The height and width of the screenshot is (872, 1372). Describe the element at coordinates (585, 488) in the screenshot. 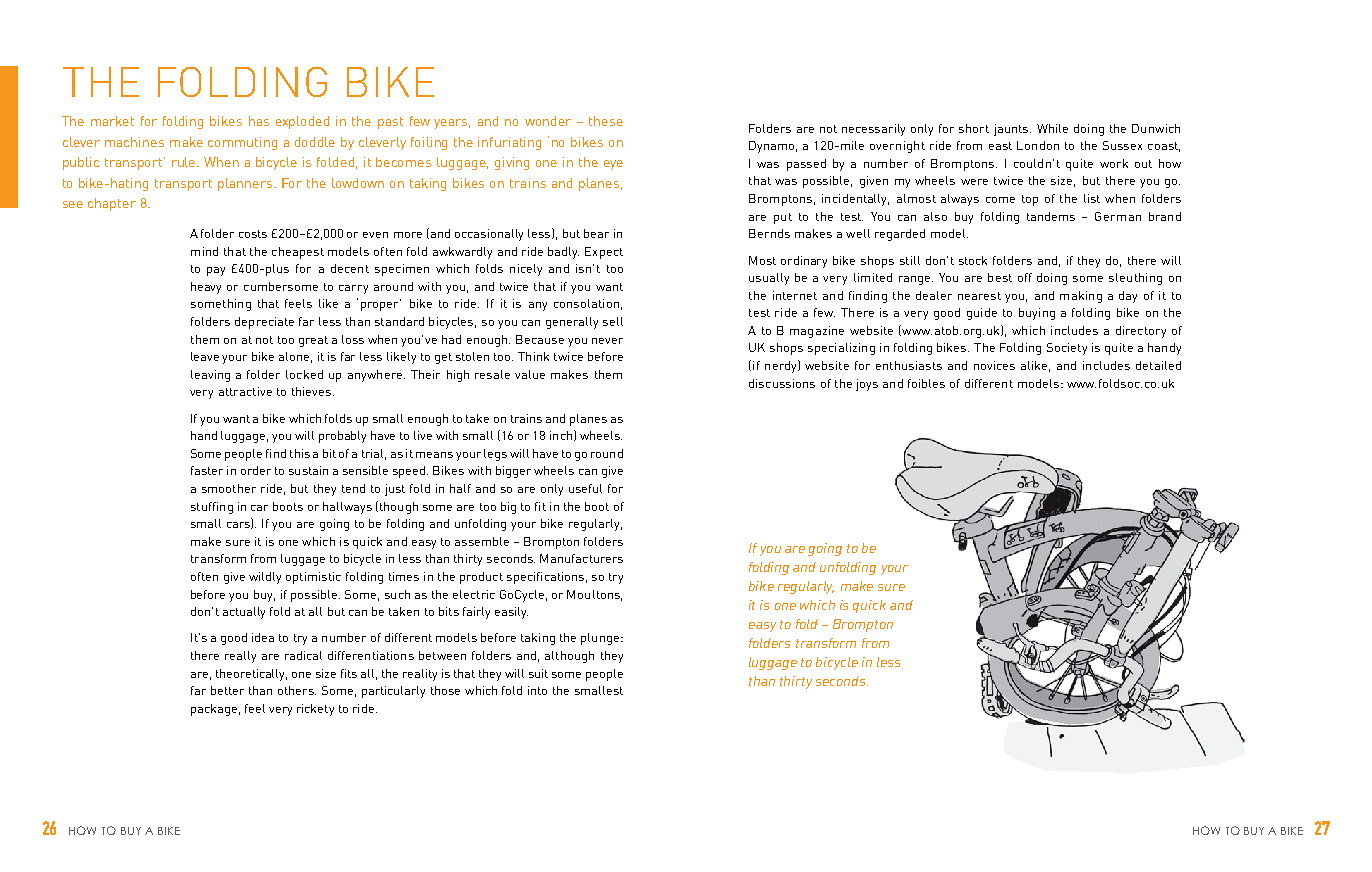

I see `useful` at that location.
